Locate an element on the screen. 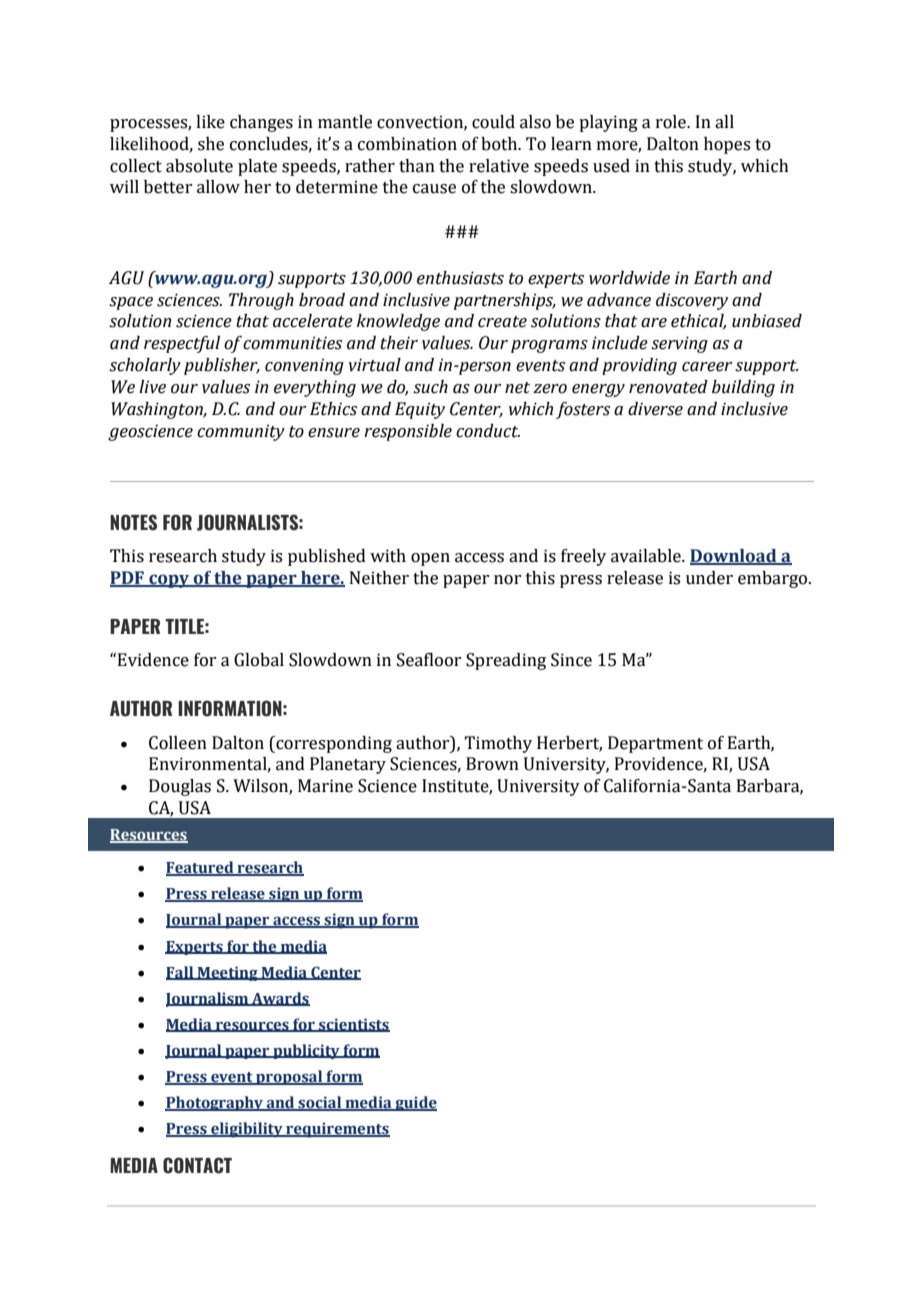  requirements is located at coordinates (337, 1130).
